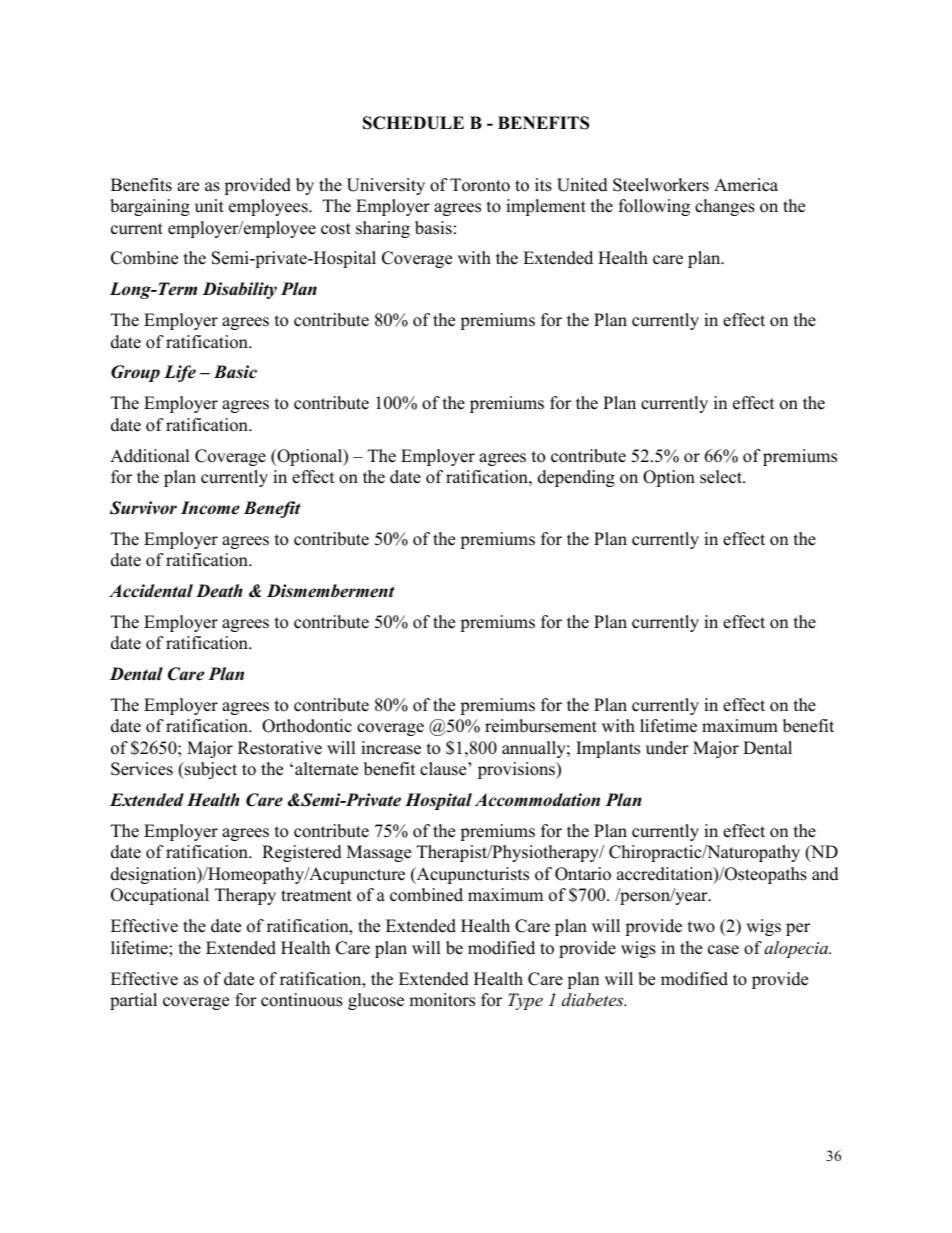 The image size is (952, 1233). Describe the element at coordinates (150, 207) in the screenshot. I see `bargaining` at that location.
